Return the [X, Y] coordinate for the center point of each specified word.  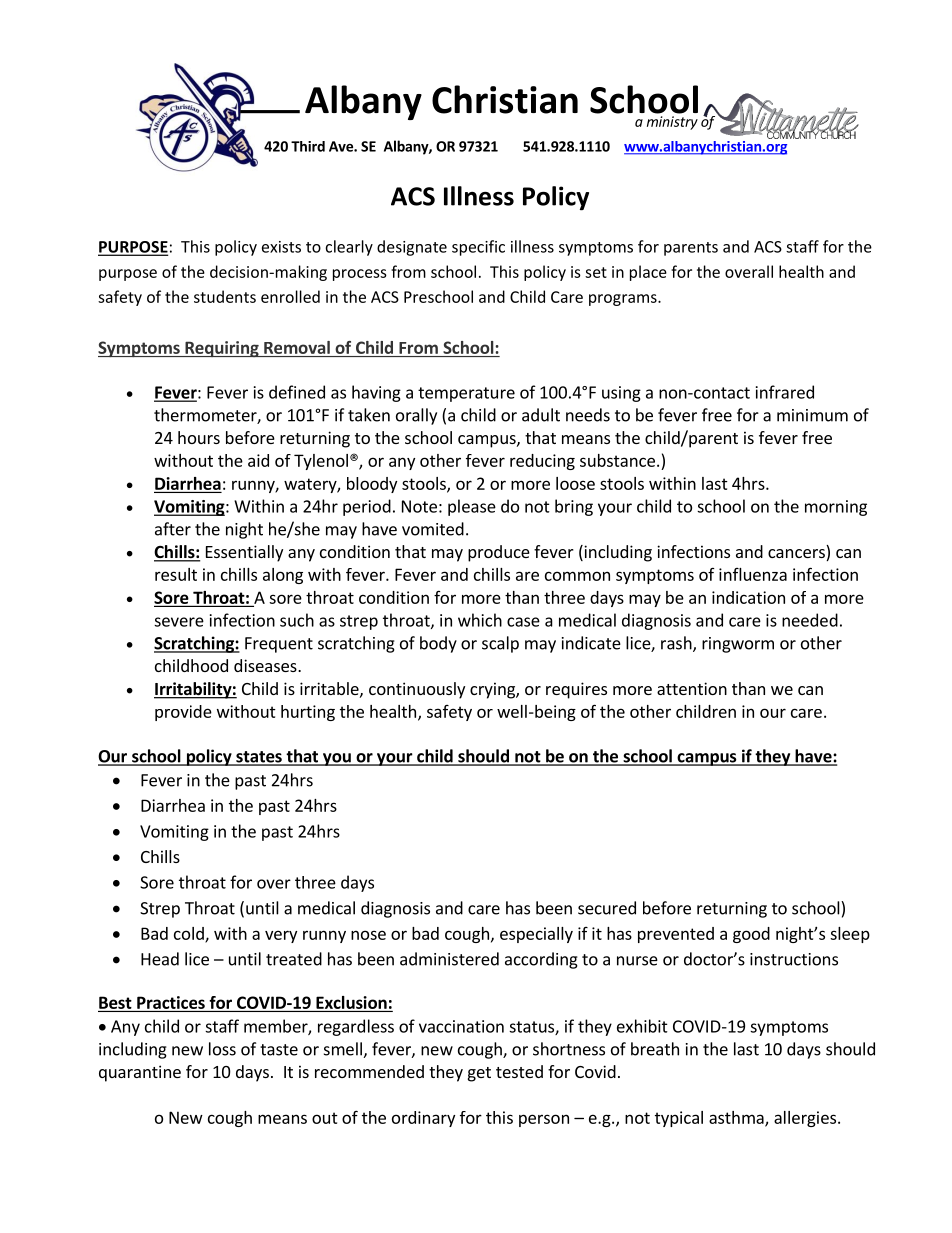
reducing [542, 462]
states [259, 758]
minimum [812, 415]
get [479, 1074]
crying [493, 690]
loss [222, 1049]
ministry [672, 123]
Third [308, 146]
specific [478, 248]
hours [199, 437]
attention [692, 688]
